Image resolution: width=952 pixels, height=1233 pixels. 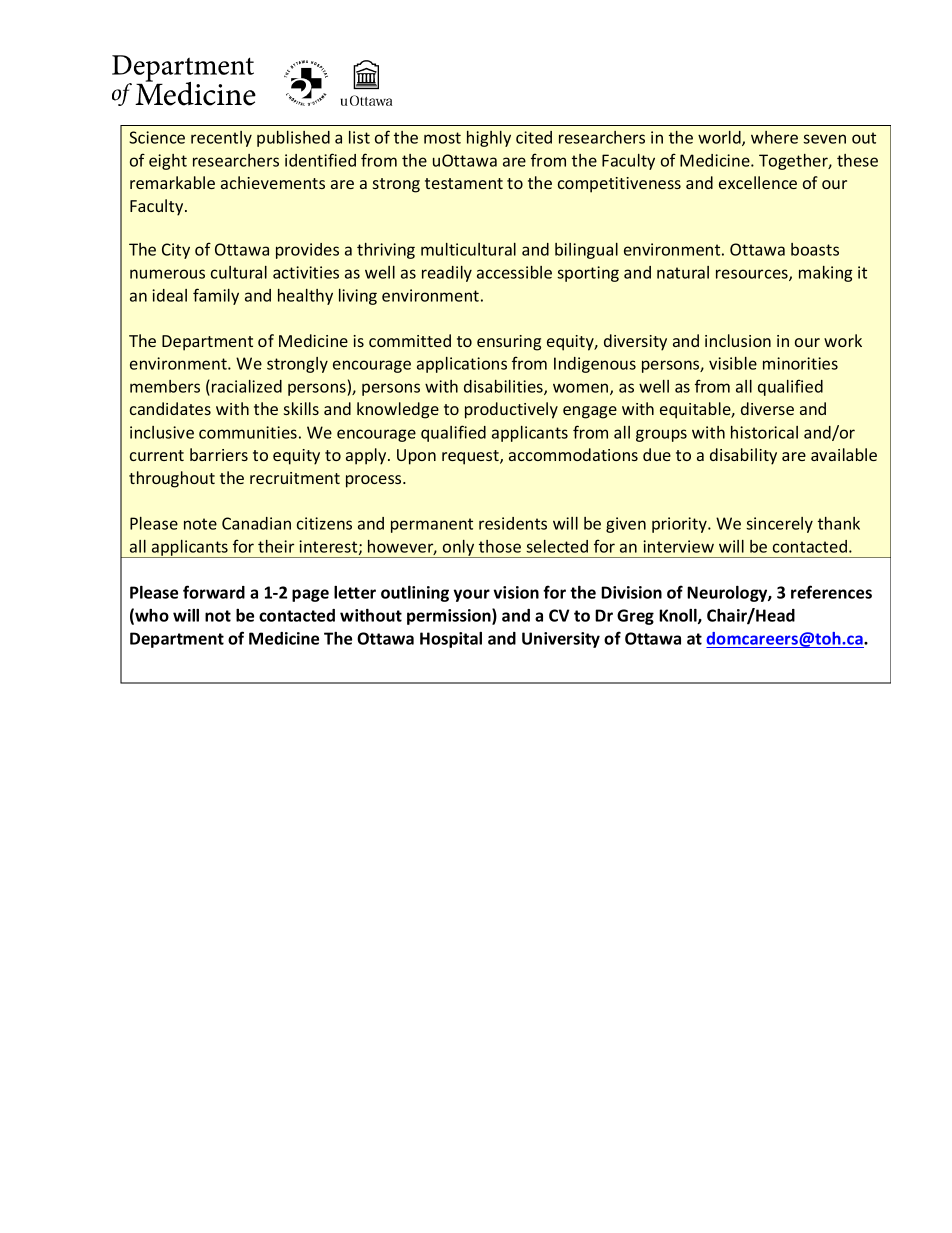 I want to click on request, so click(x=471, y=457).
